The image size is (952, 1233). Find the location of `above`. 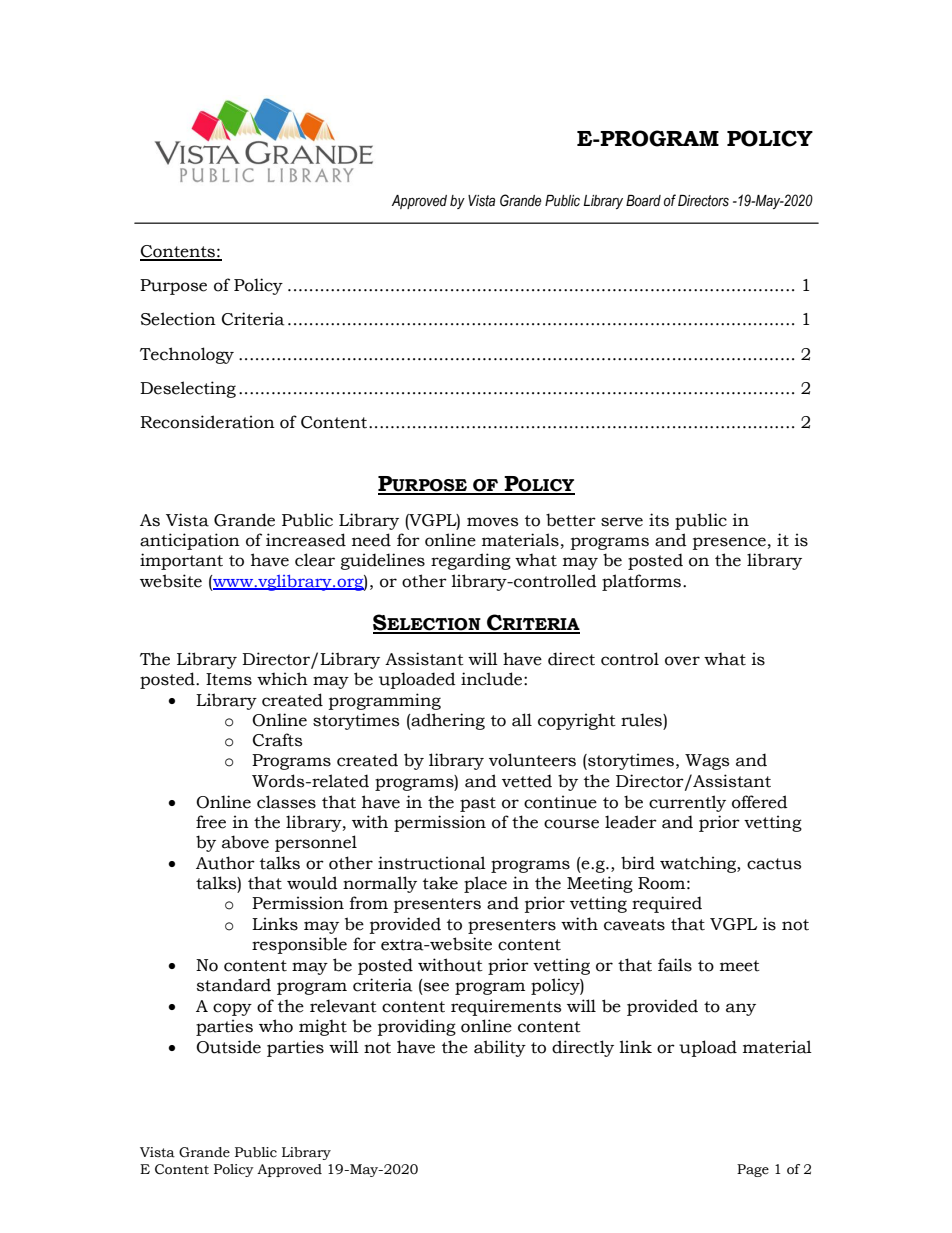

above is located at coordinates (245, 842).
